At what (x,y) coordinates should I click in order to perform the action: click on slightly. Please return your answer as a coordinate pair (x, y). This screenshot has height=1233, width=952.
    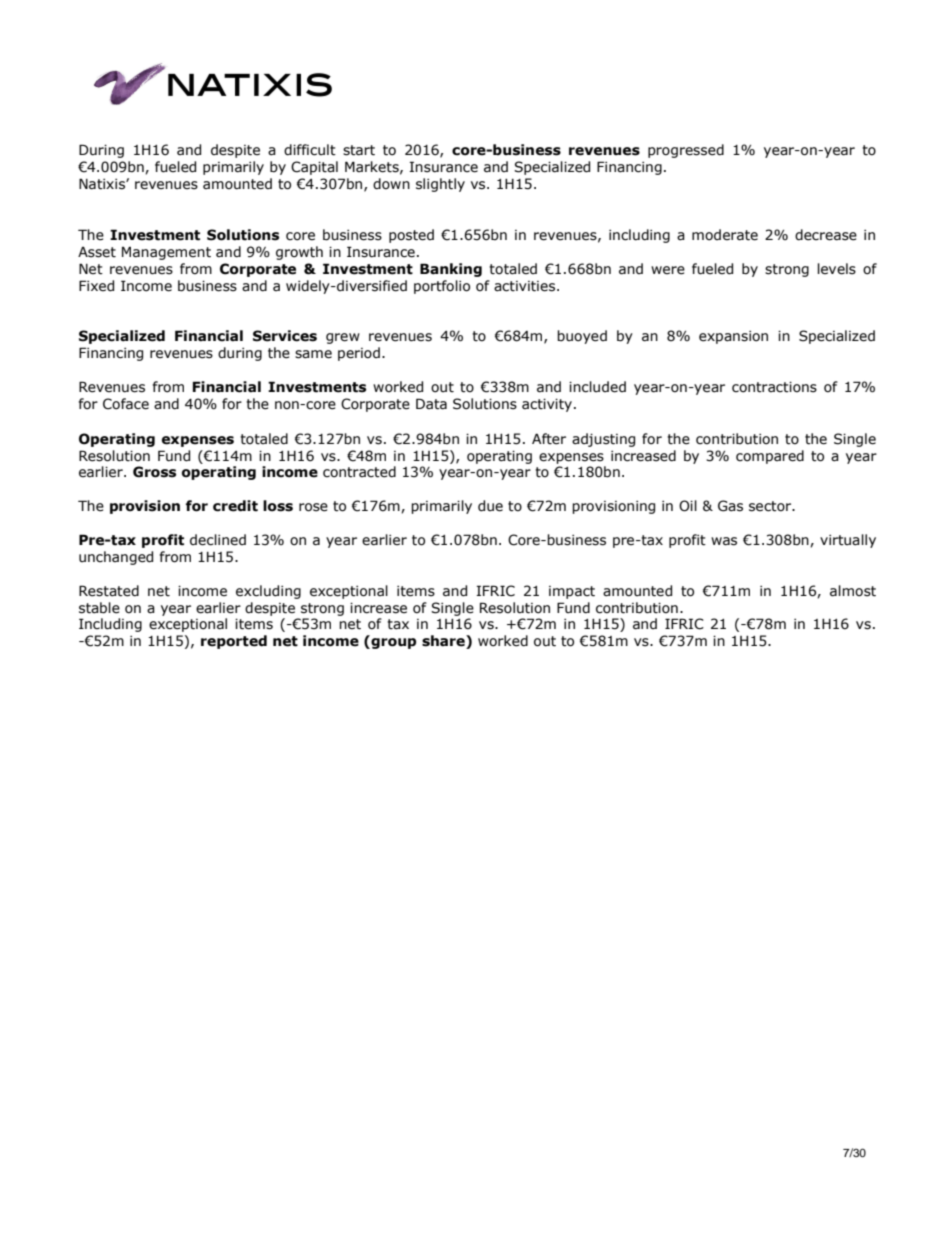
    Looking at the image, I should click on (440, 185).
